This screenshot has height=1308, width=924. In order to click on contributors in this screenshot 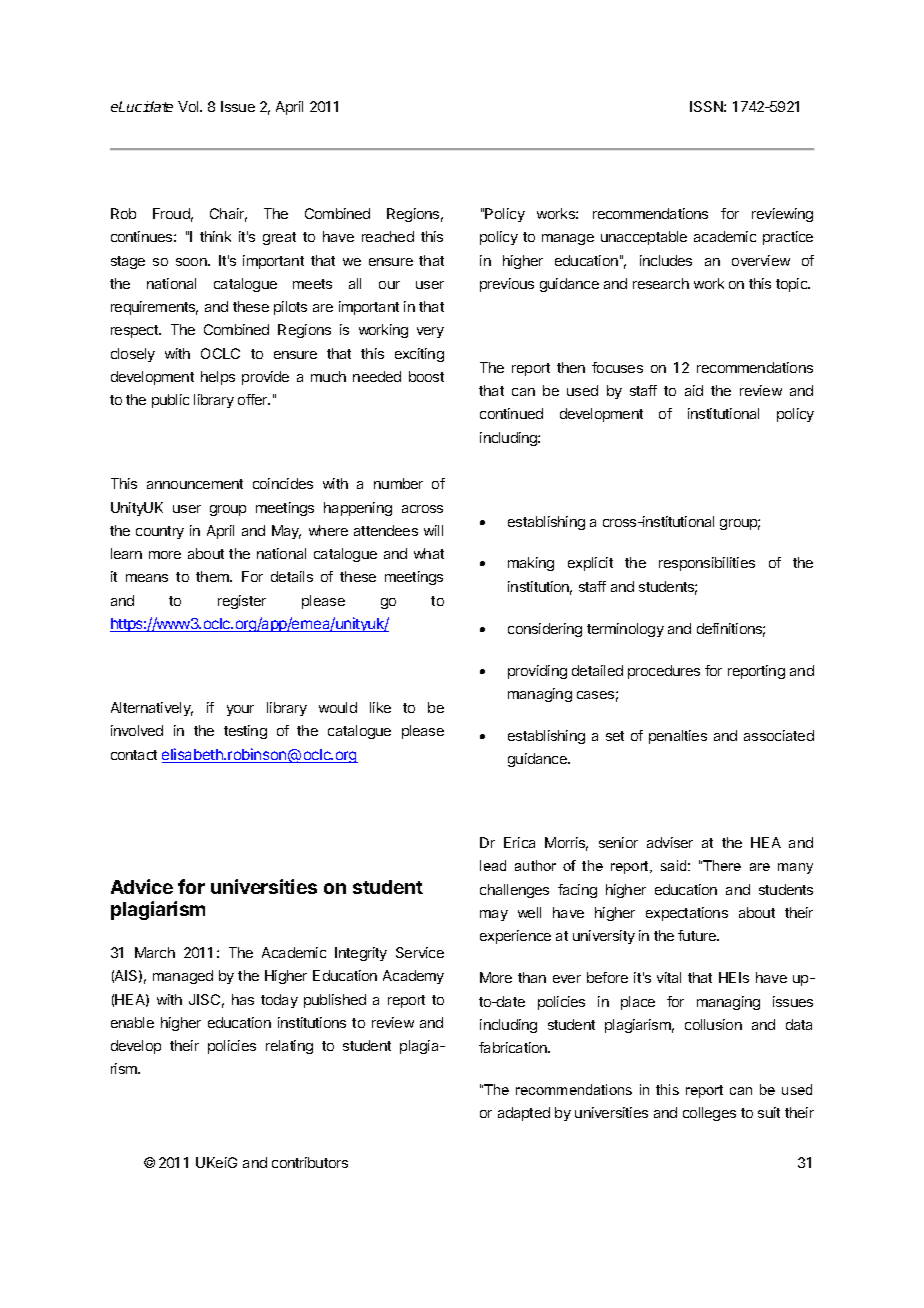, I will do `click(310, 1162)`.
